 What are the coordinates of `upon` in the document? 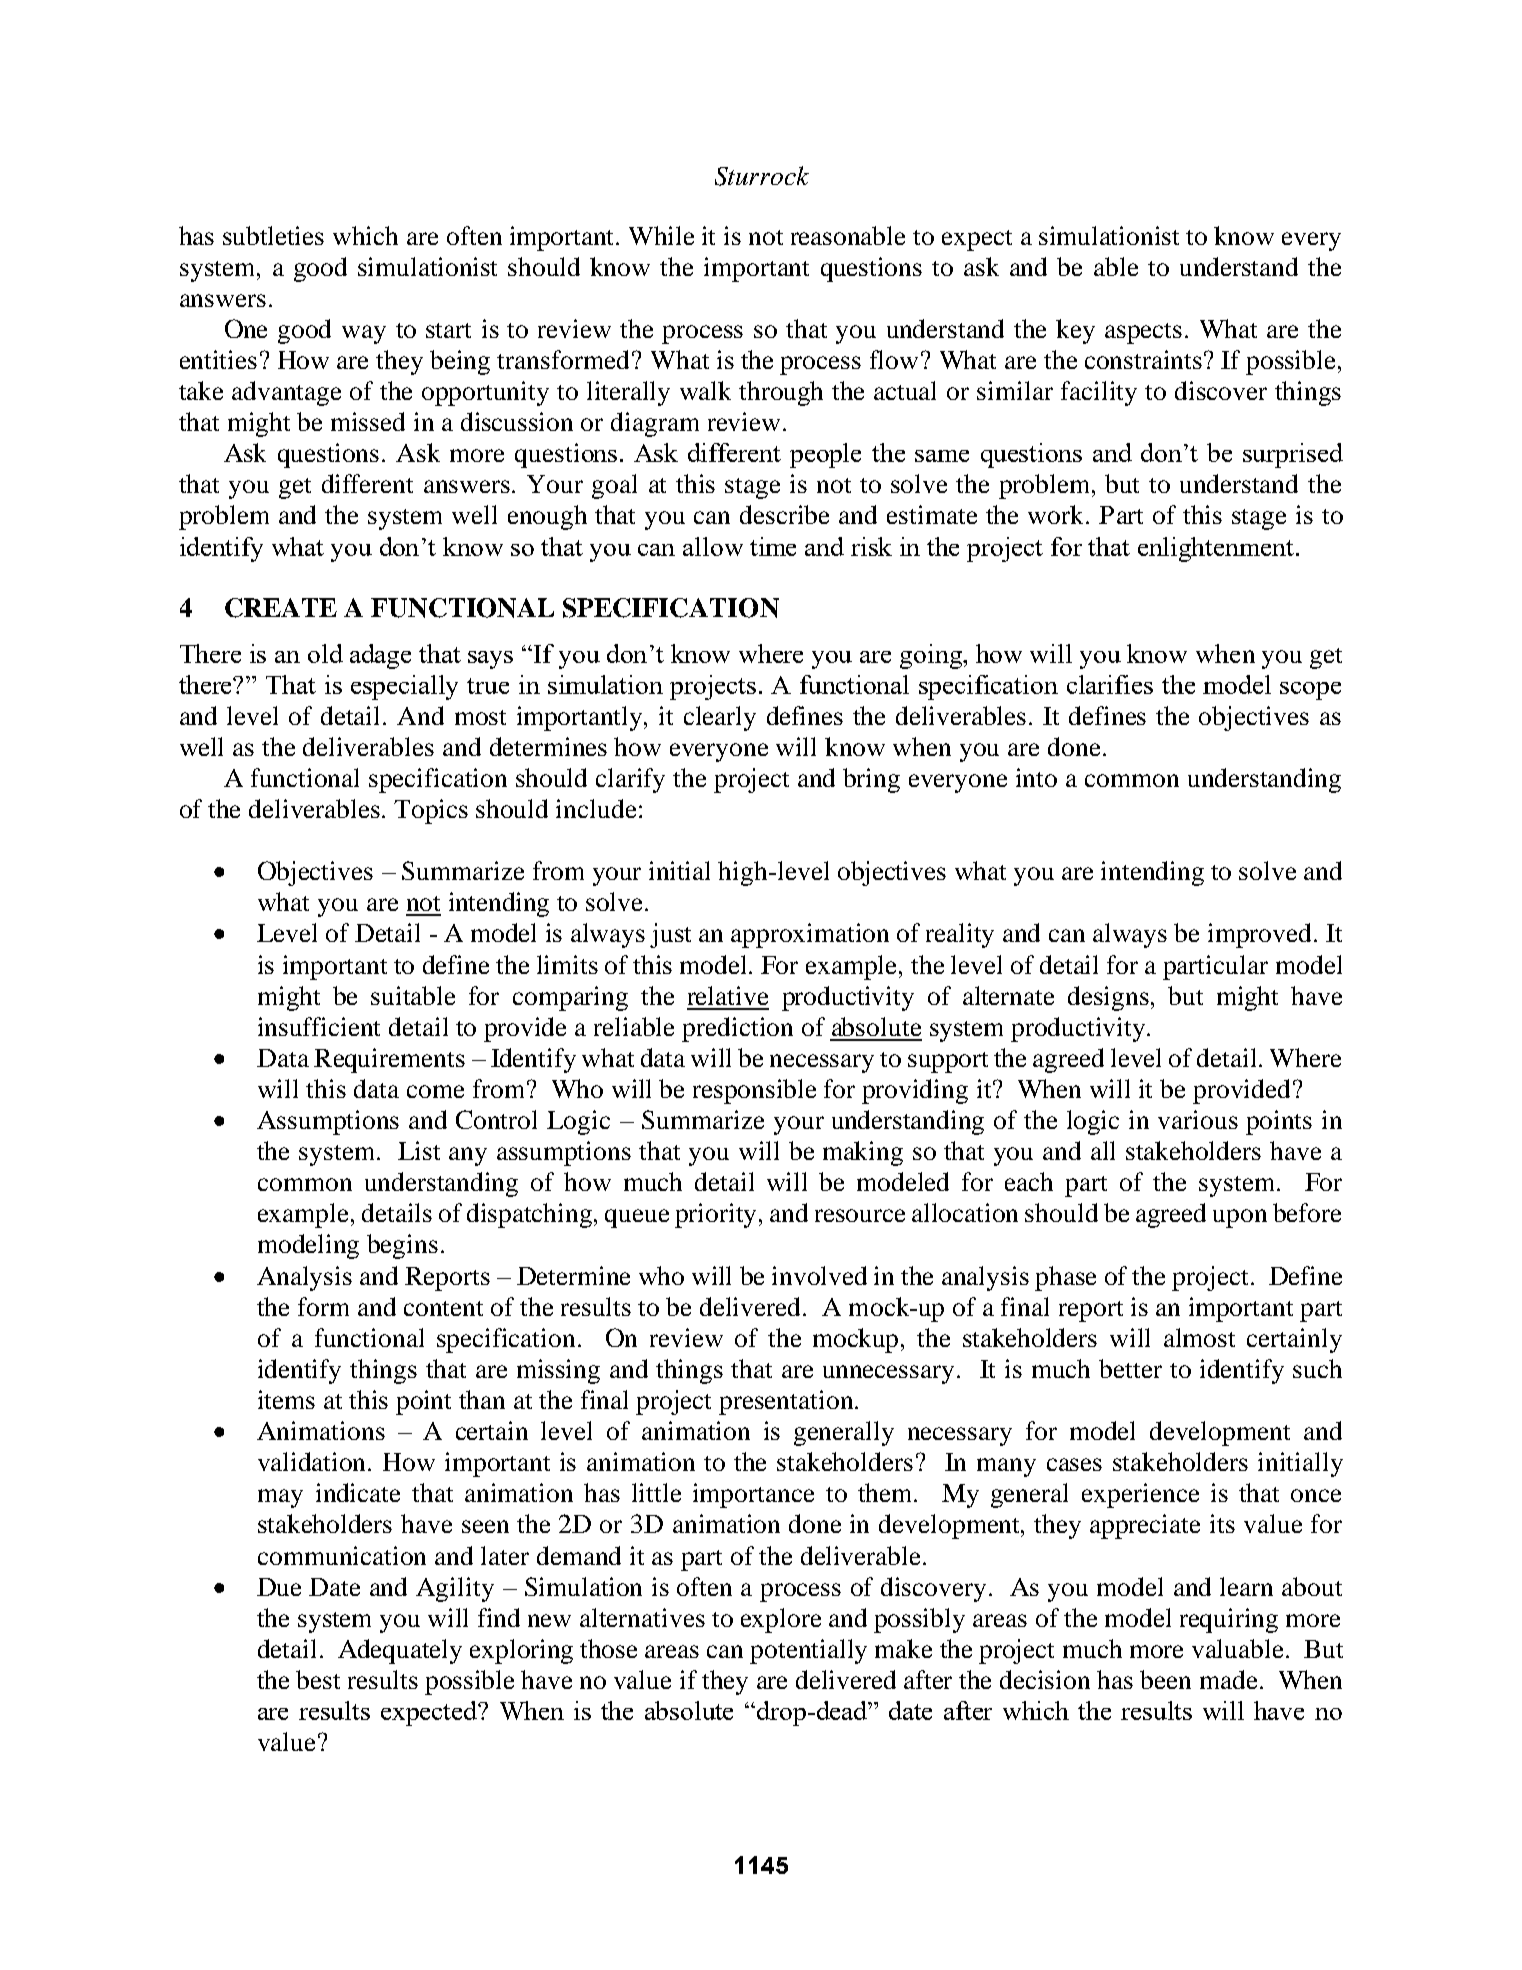 It's located at (1240, 1218).
